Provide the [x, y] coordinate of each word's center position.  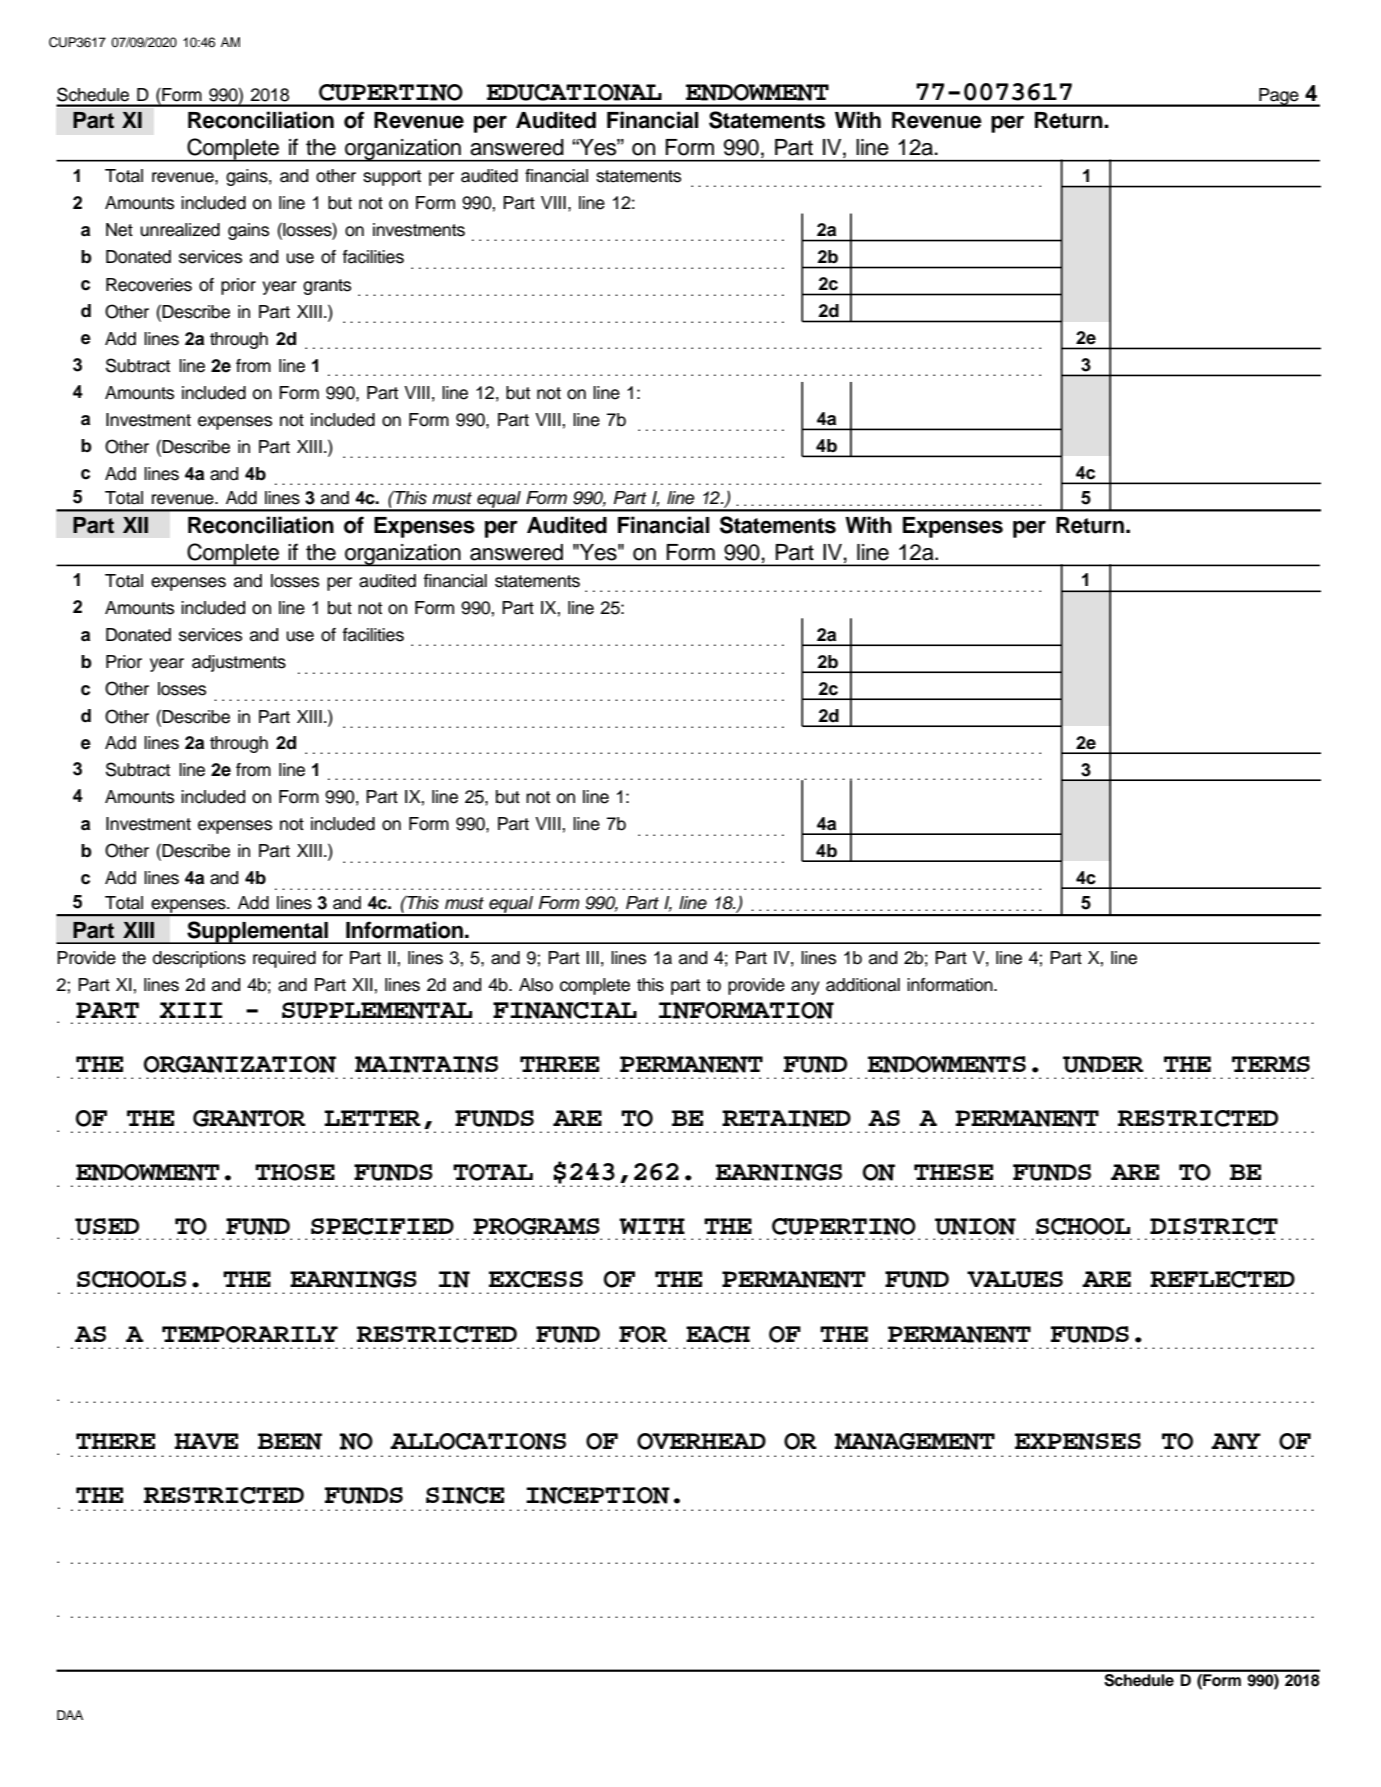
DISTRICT [1214, 1226]
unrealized [180, 230]
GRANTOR [249, 1118]
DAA [70, 1715]
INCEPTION [598, 1495]
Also [536, 985]
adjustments [239, 663]
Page [1279, 97]
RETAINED [786, 1118]
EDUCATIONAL [574, 92]
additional [863, 985]
